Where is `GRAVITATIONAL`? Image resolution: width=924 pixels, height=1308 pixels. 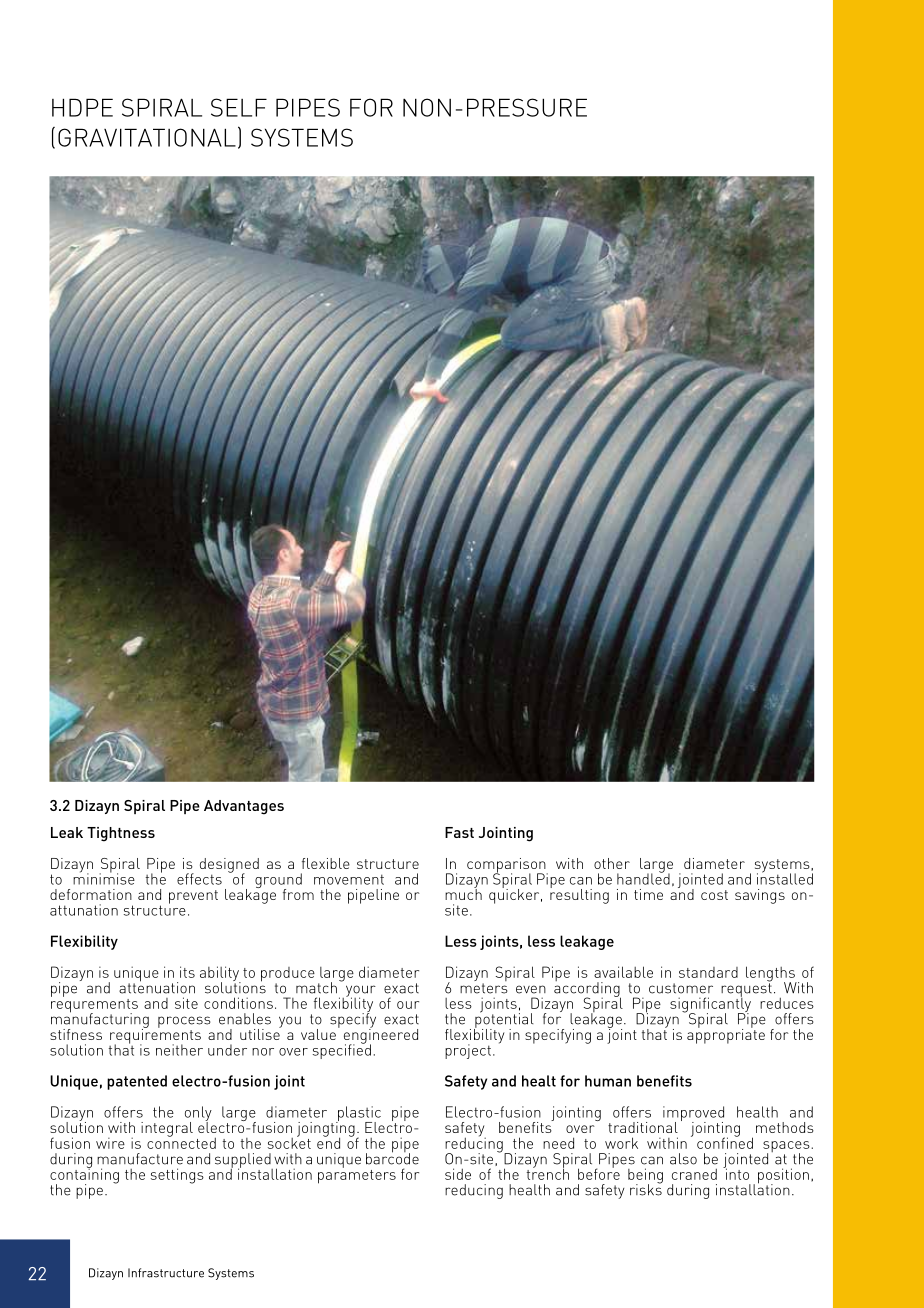 GRAVITATIONAL is located at coordinates (147, 137).
